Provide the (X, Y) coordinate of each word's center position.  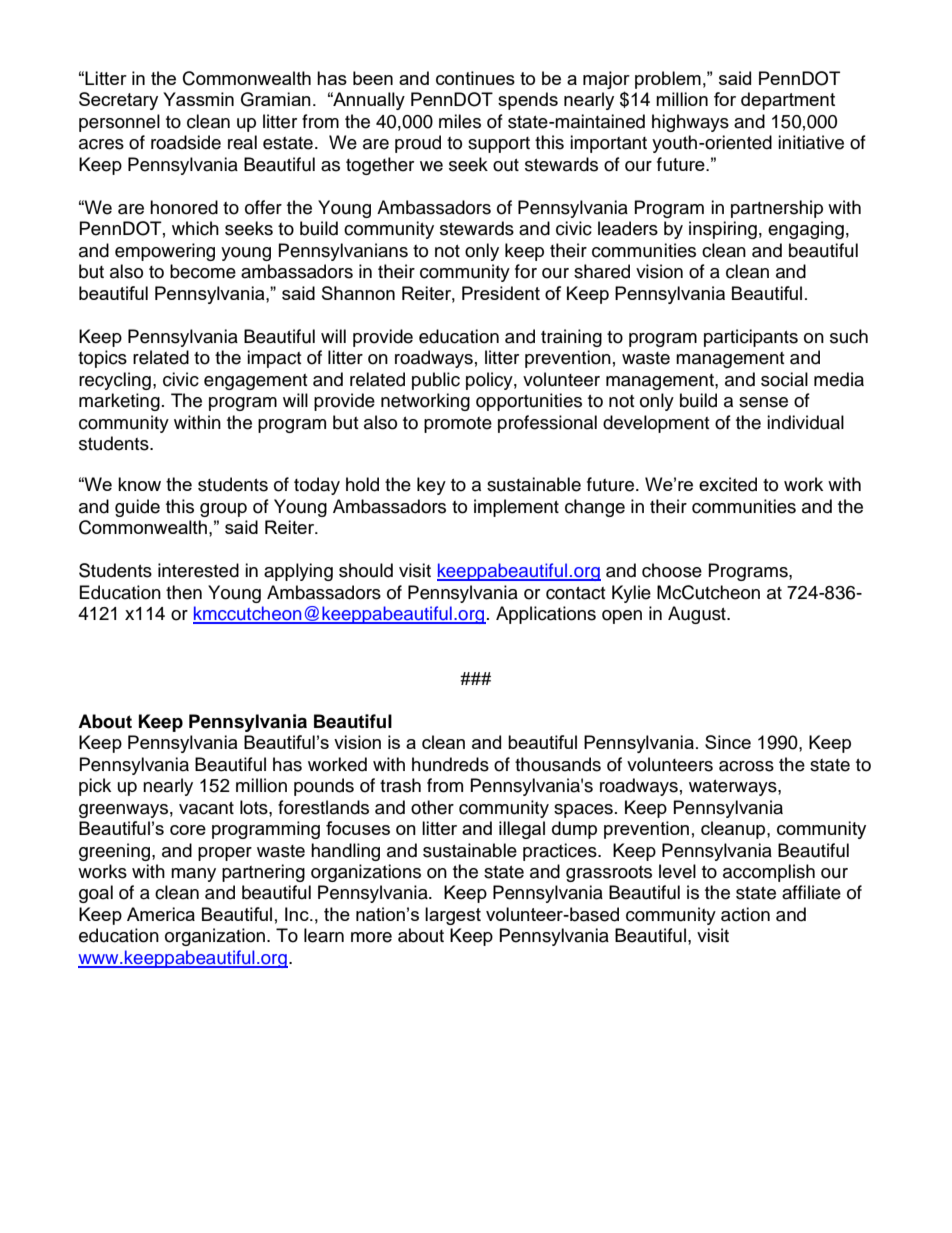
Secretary (118, 101)
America (161, 914)
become (203, 271)
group (223, 510)
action (745, 914)
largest (453, 916)
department (788, 101)
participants (751, 338)
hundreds (450, 764)
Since (728, 742)
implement (516, 508)
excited (728, 484)
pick (95, 787)
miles (460, 121)
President (501, 293)
